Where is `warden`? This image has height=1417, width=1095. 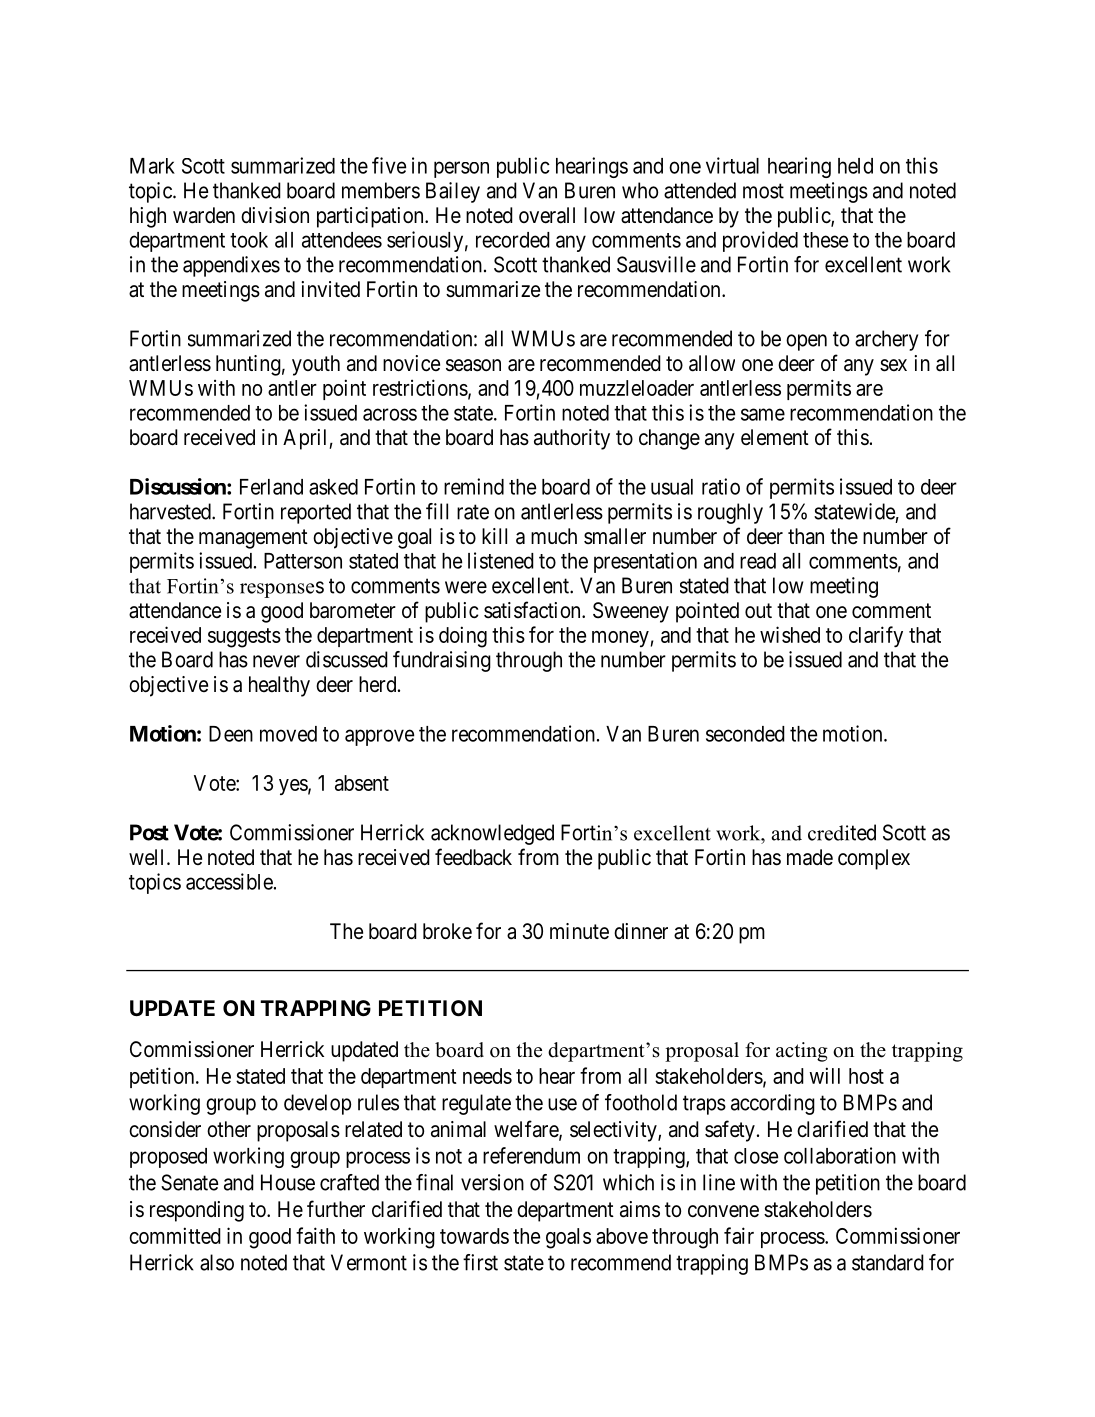 warden is located at coordinates (204, 215).
